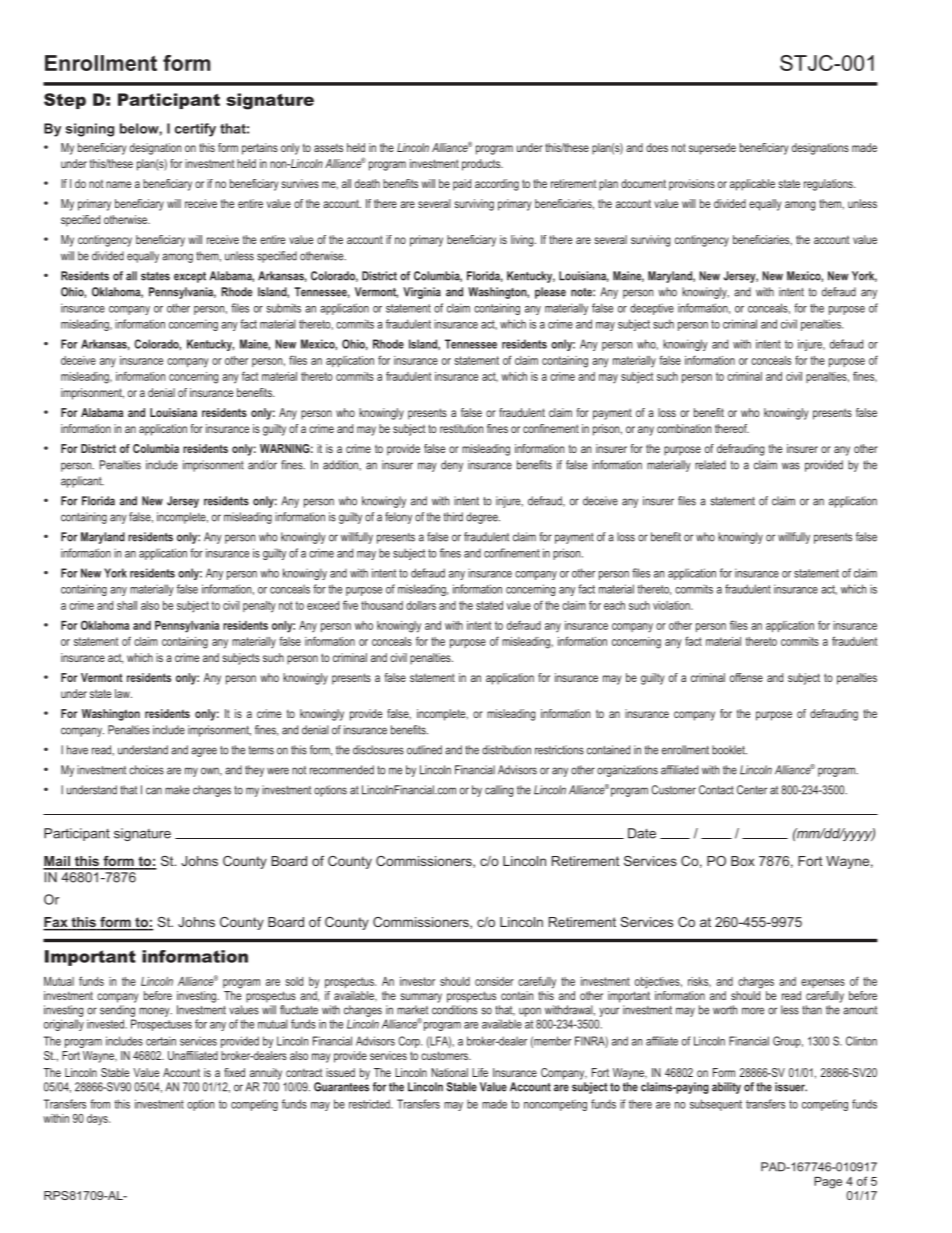 This screenshot has width=952, height=1233. What do you see at coordinates (424, 750) in the screenshot?
I see `outlined` at bounding box center [424, 750].
